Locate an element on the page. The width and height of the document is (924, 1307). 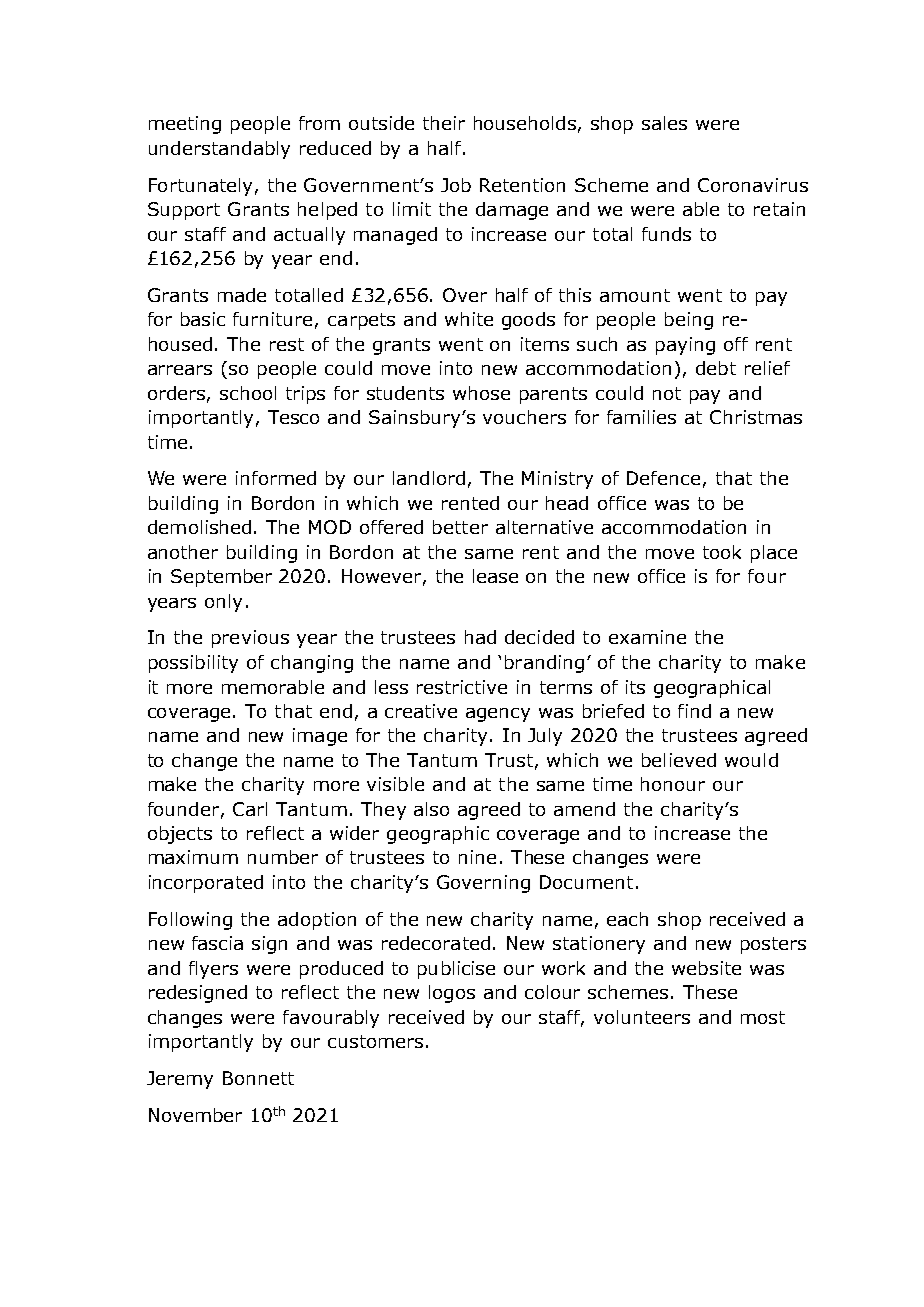
Job is located at coordinates (456, 185).
